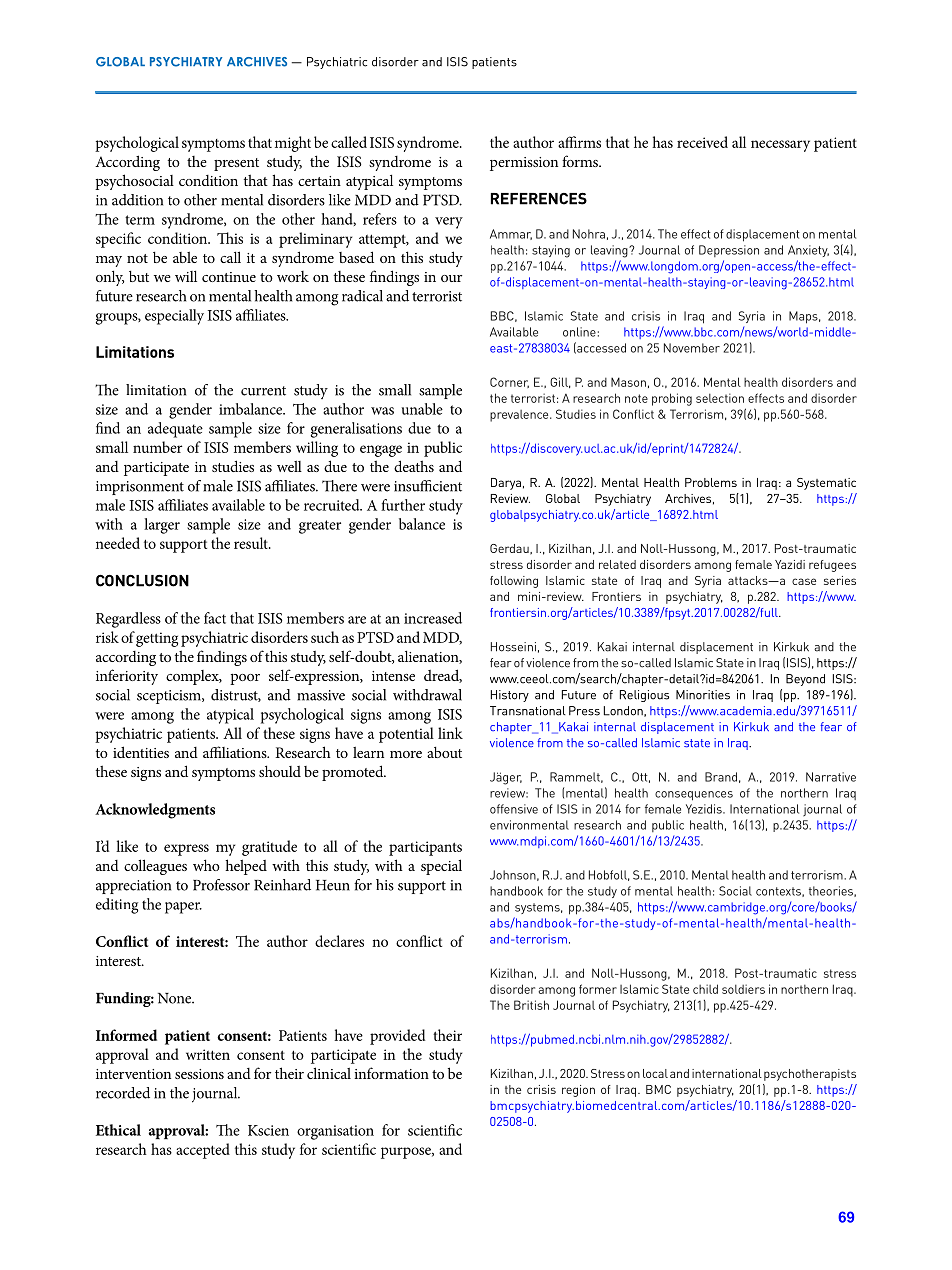  Describe the element at coordinates (780, 146) in the screenshot. I see `necessary` at that location.
